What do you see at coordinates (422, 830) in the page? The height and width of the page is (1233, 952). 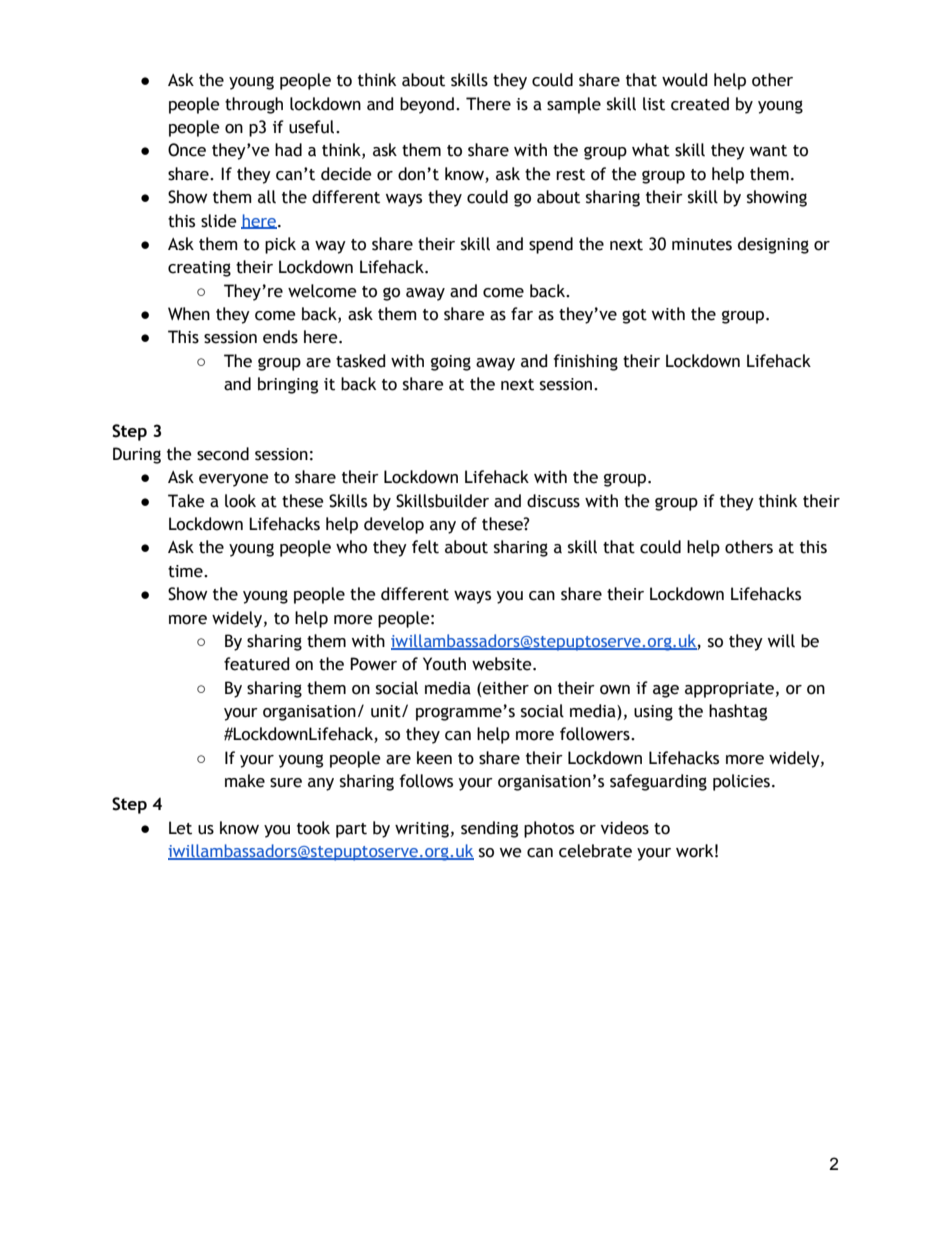 I see `writing` at bounding box center [422, 830].
